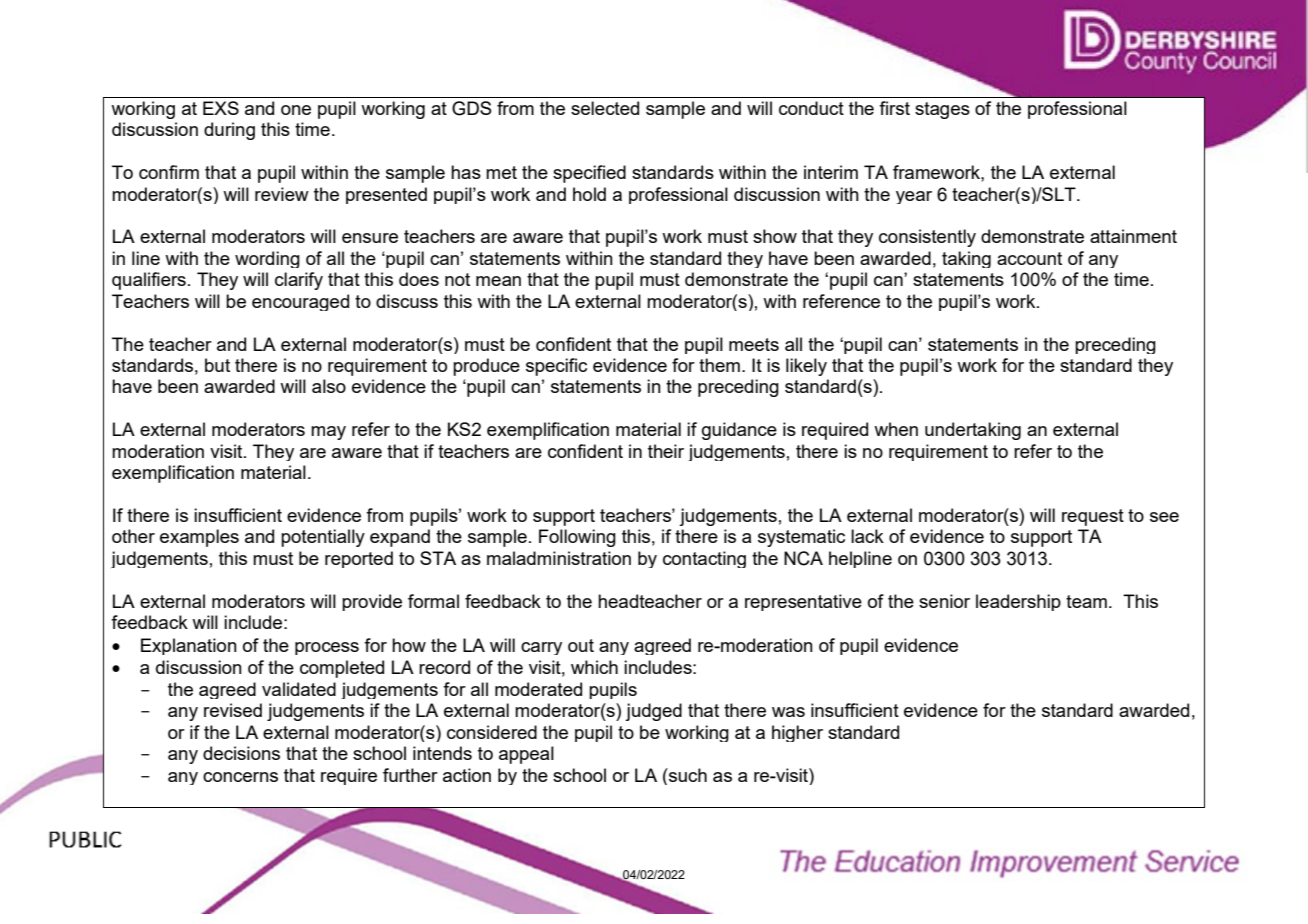 The height and width of the screenshot is (924, 1308). Describe the element at coordinates (666, 451) in the screenshot. I see `their` at that location.
